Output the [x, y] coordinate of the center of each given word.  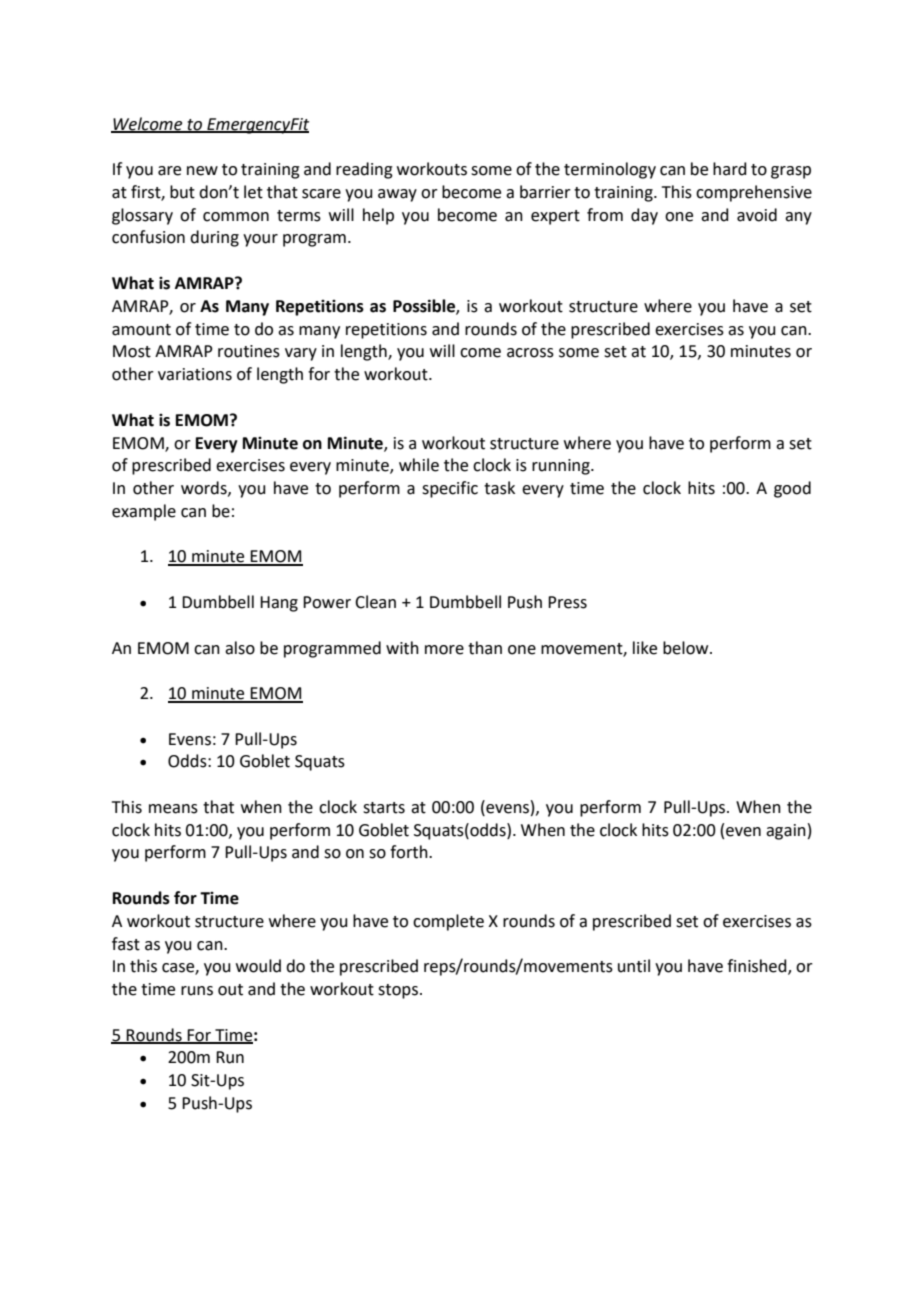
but [182, 192]
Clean [375, 602]
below [687, 648]
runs [197, 991]
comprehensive [754, 193]
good [792, 489]
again [786, 832]
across [530, 353]
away [397, 195]
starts [384, 808]
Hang [279, 604]
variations [195, 374]
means [173, 809]
